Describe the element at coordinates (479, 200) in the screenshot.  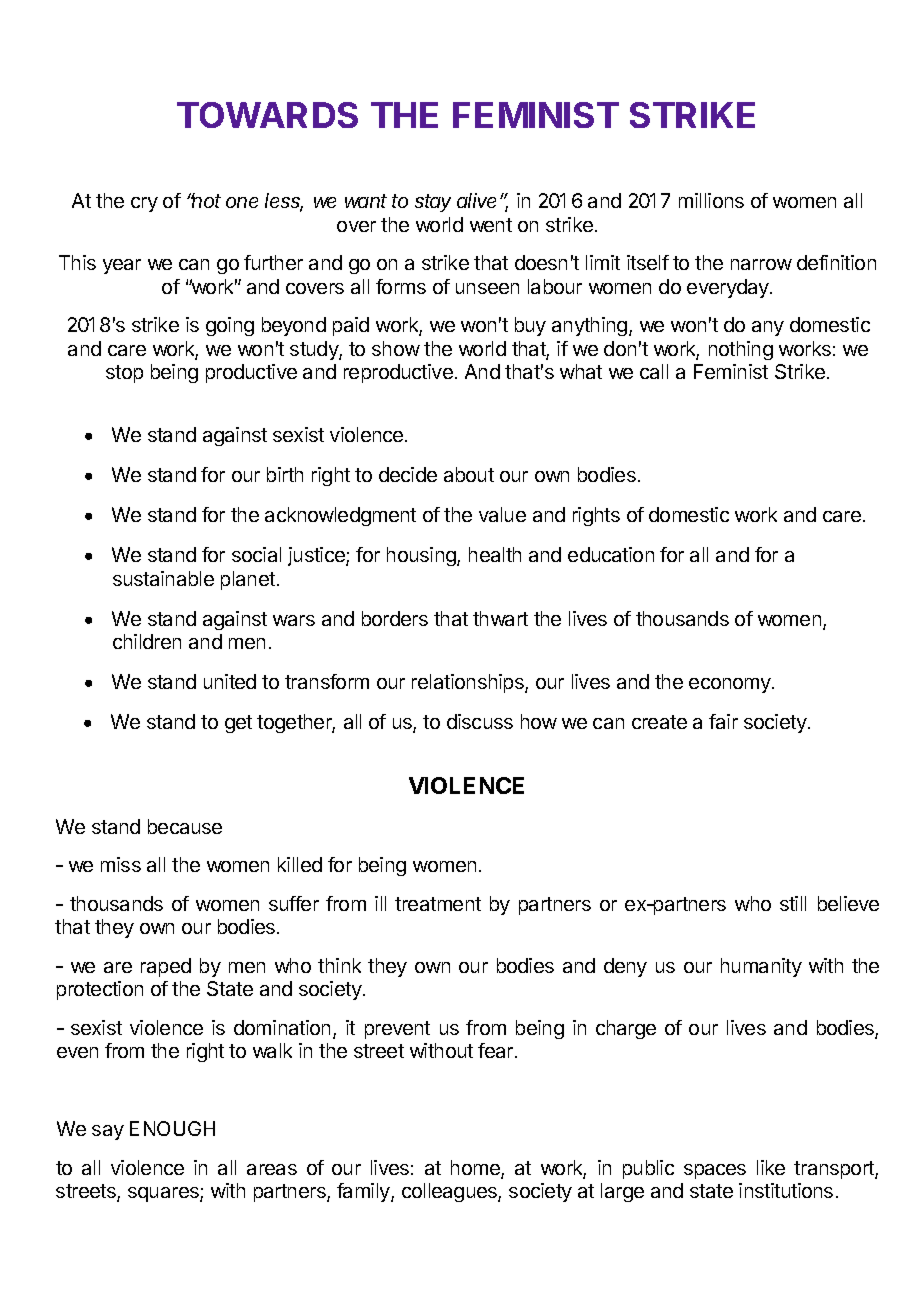
I see `alive` at that location.
